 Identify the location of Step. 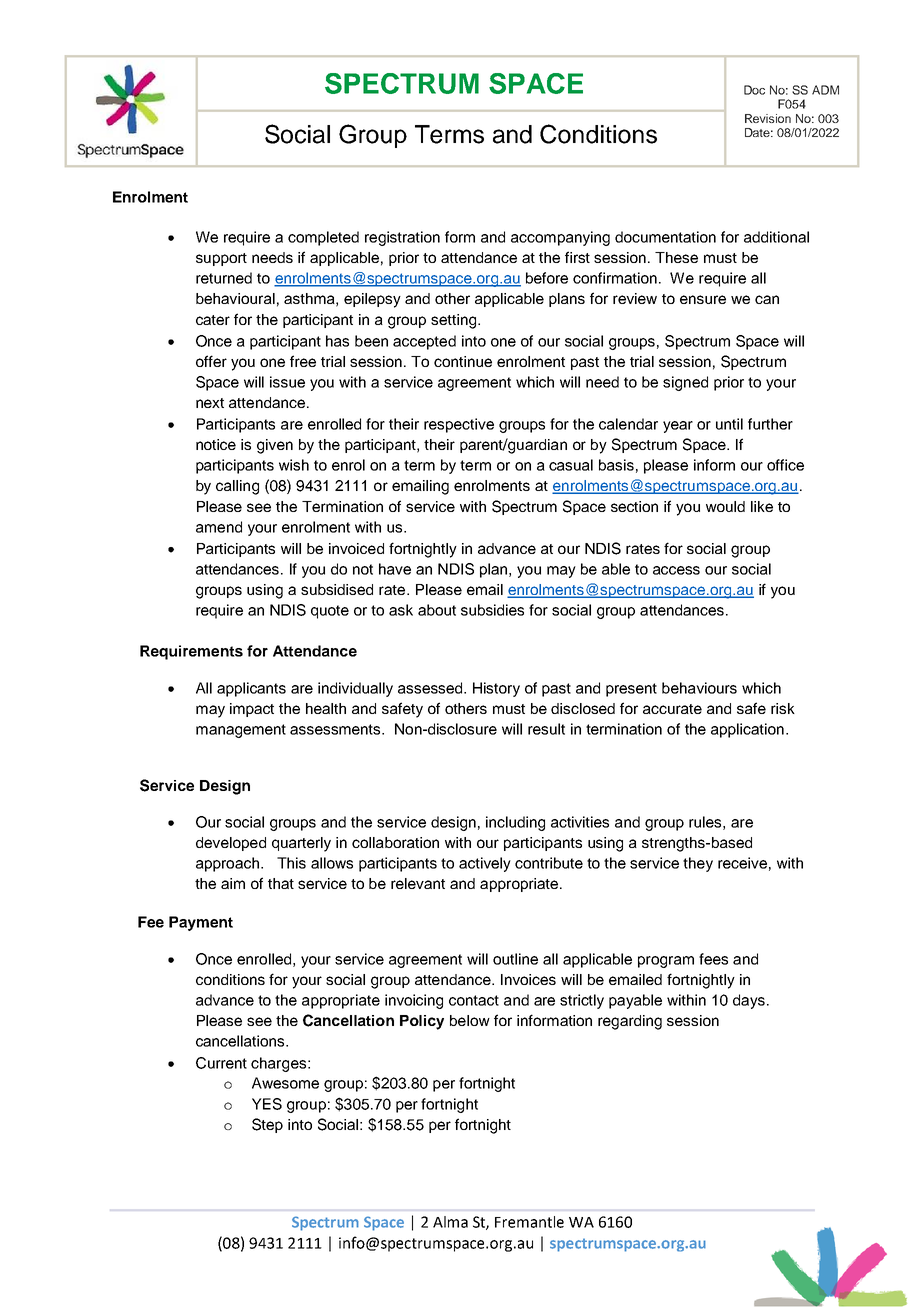
(267, 1125).
